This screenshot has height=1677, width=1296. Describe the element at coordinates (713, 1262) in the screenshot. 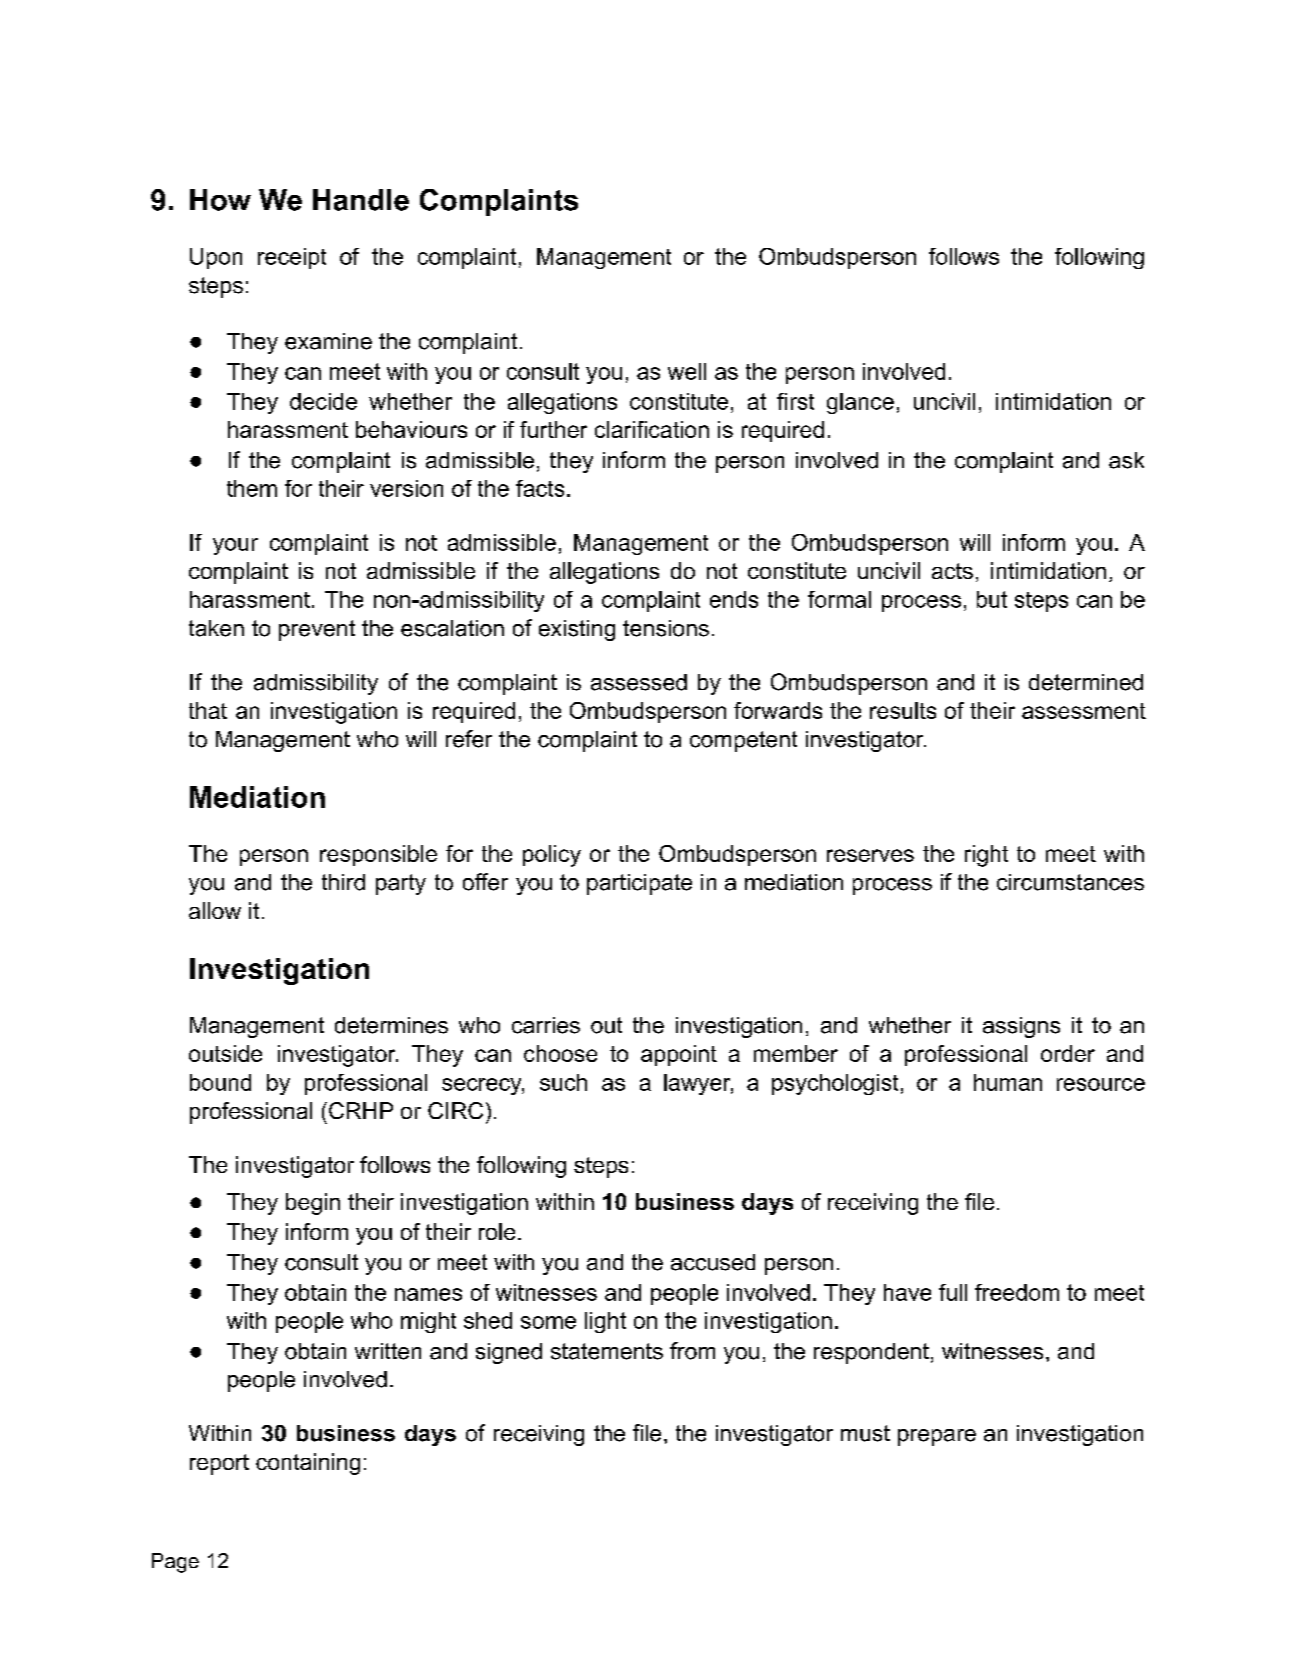

I see `accused` at that location.
